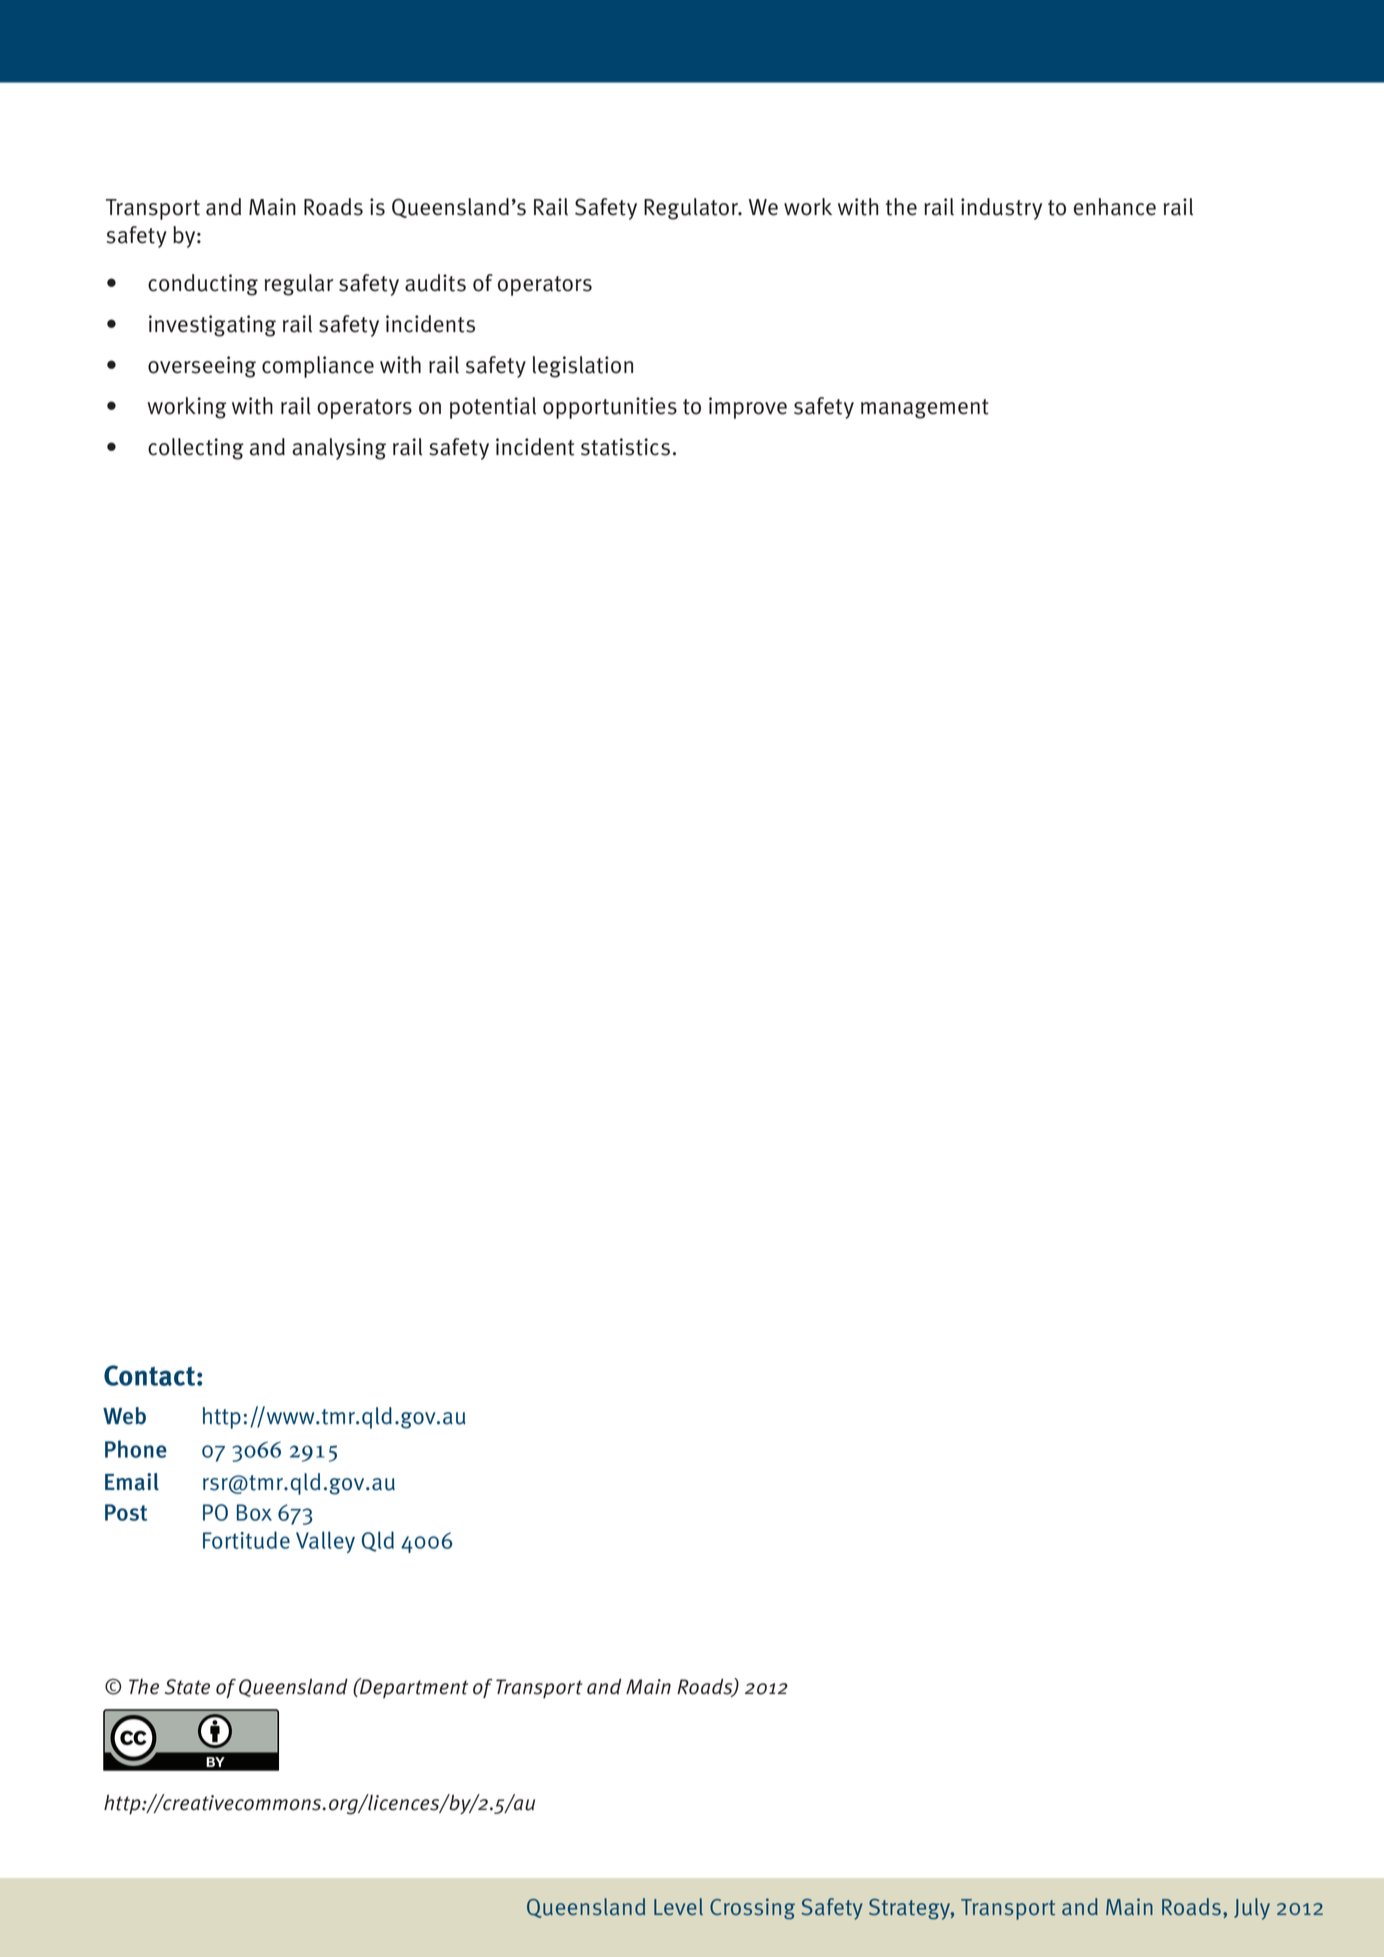 This page has width=1384, height=1957. I want to click on collecting, so click(196, 449).
